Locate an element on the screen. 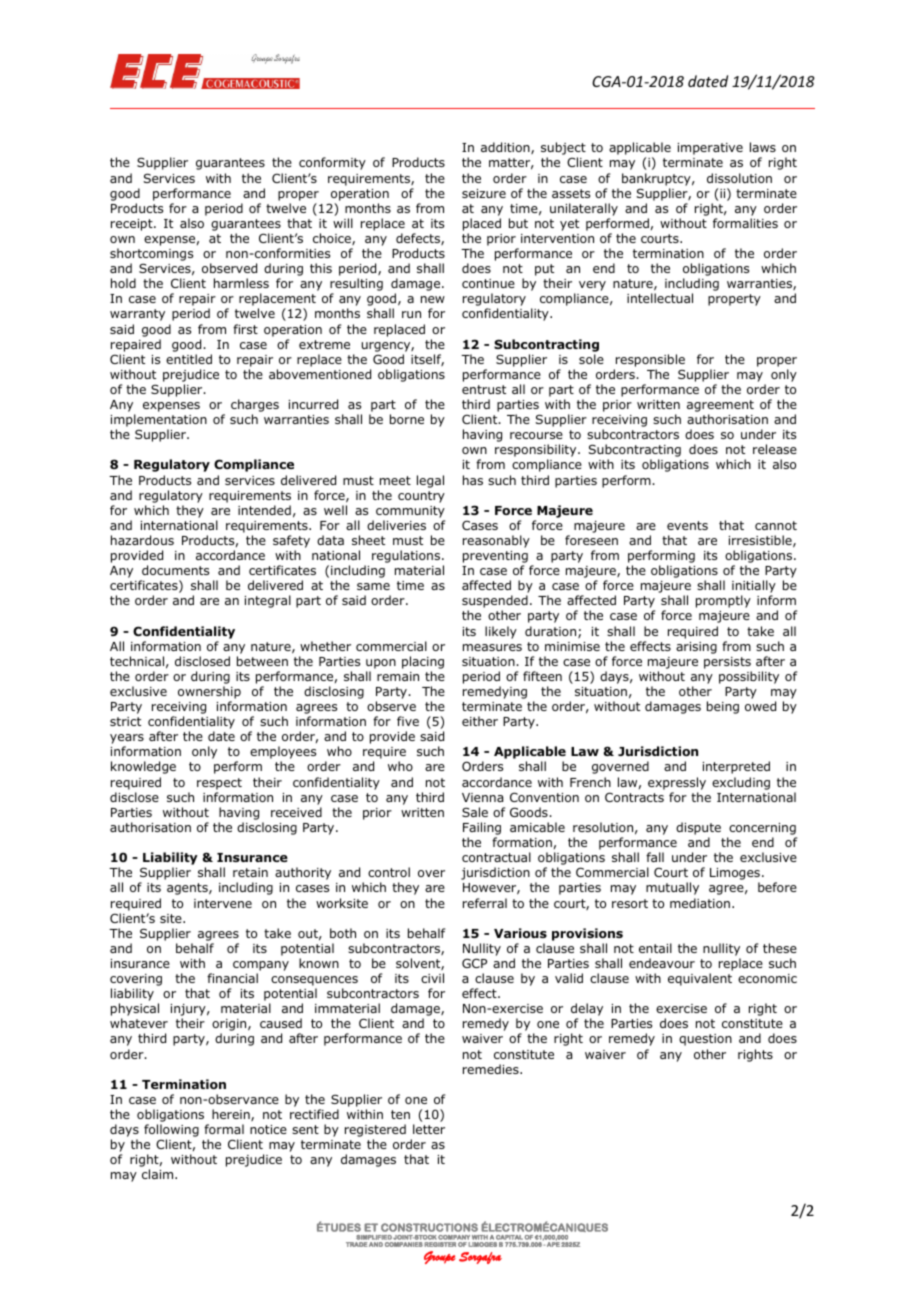  seizure is located at coordinates (484, 193).
